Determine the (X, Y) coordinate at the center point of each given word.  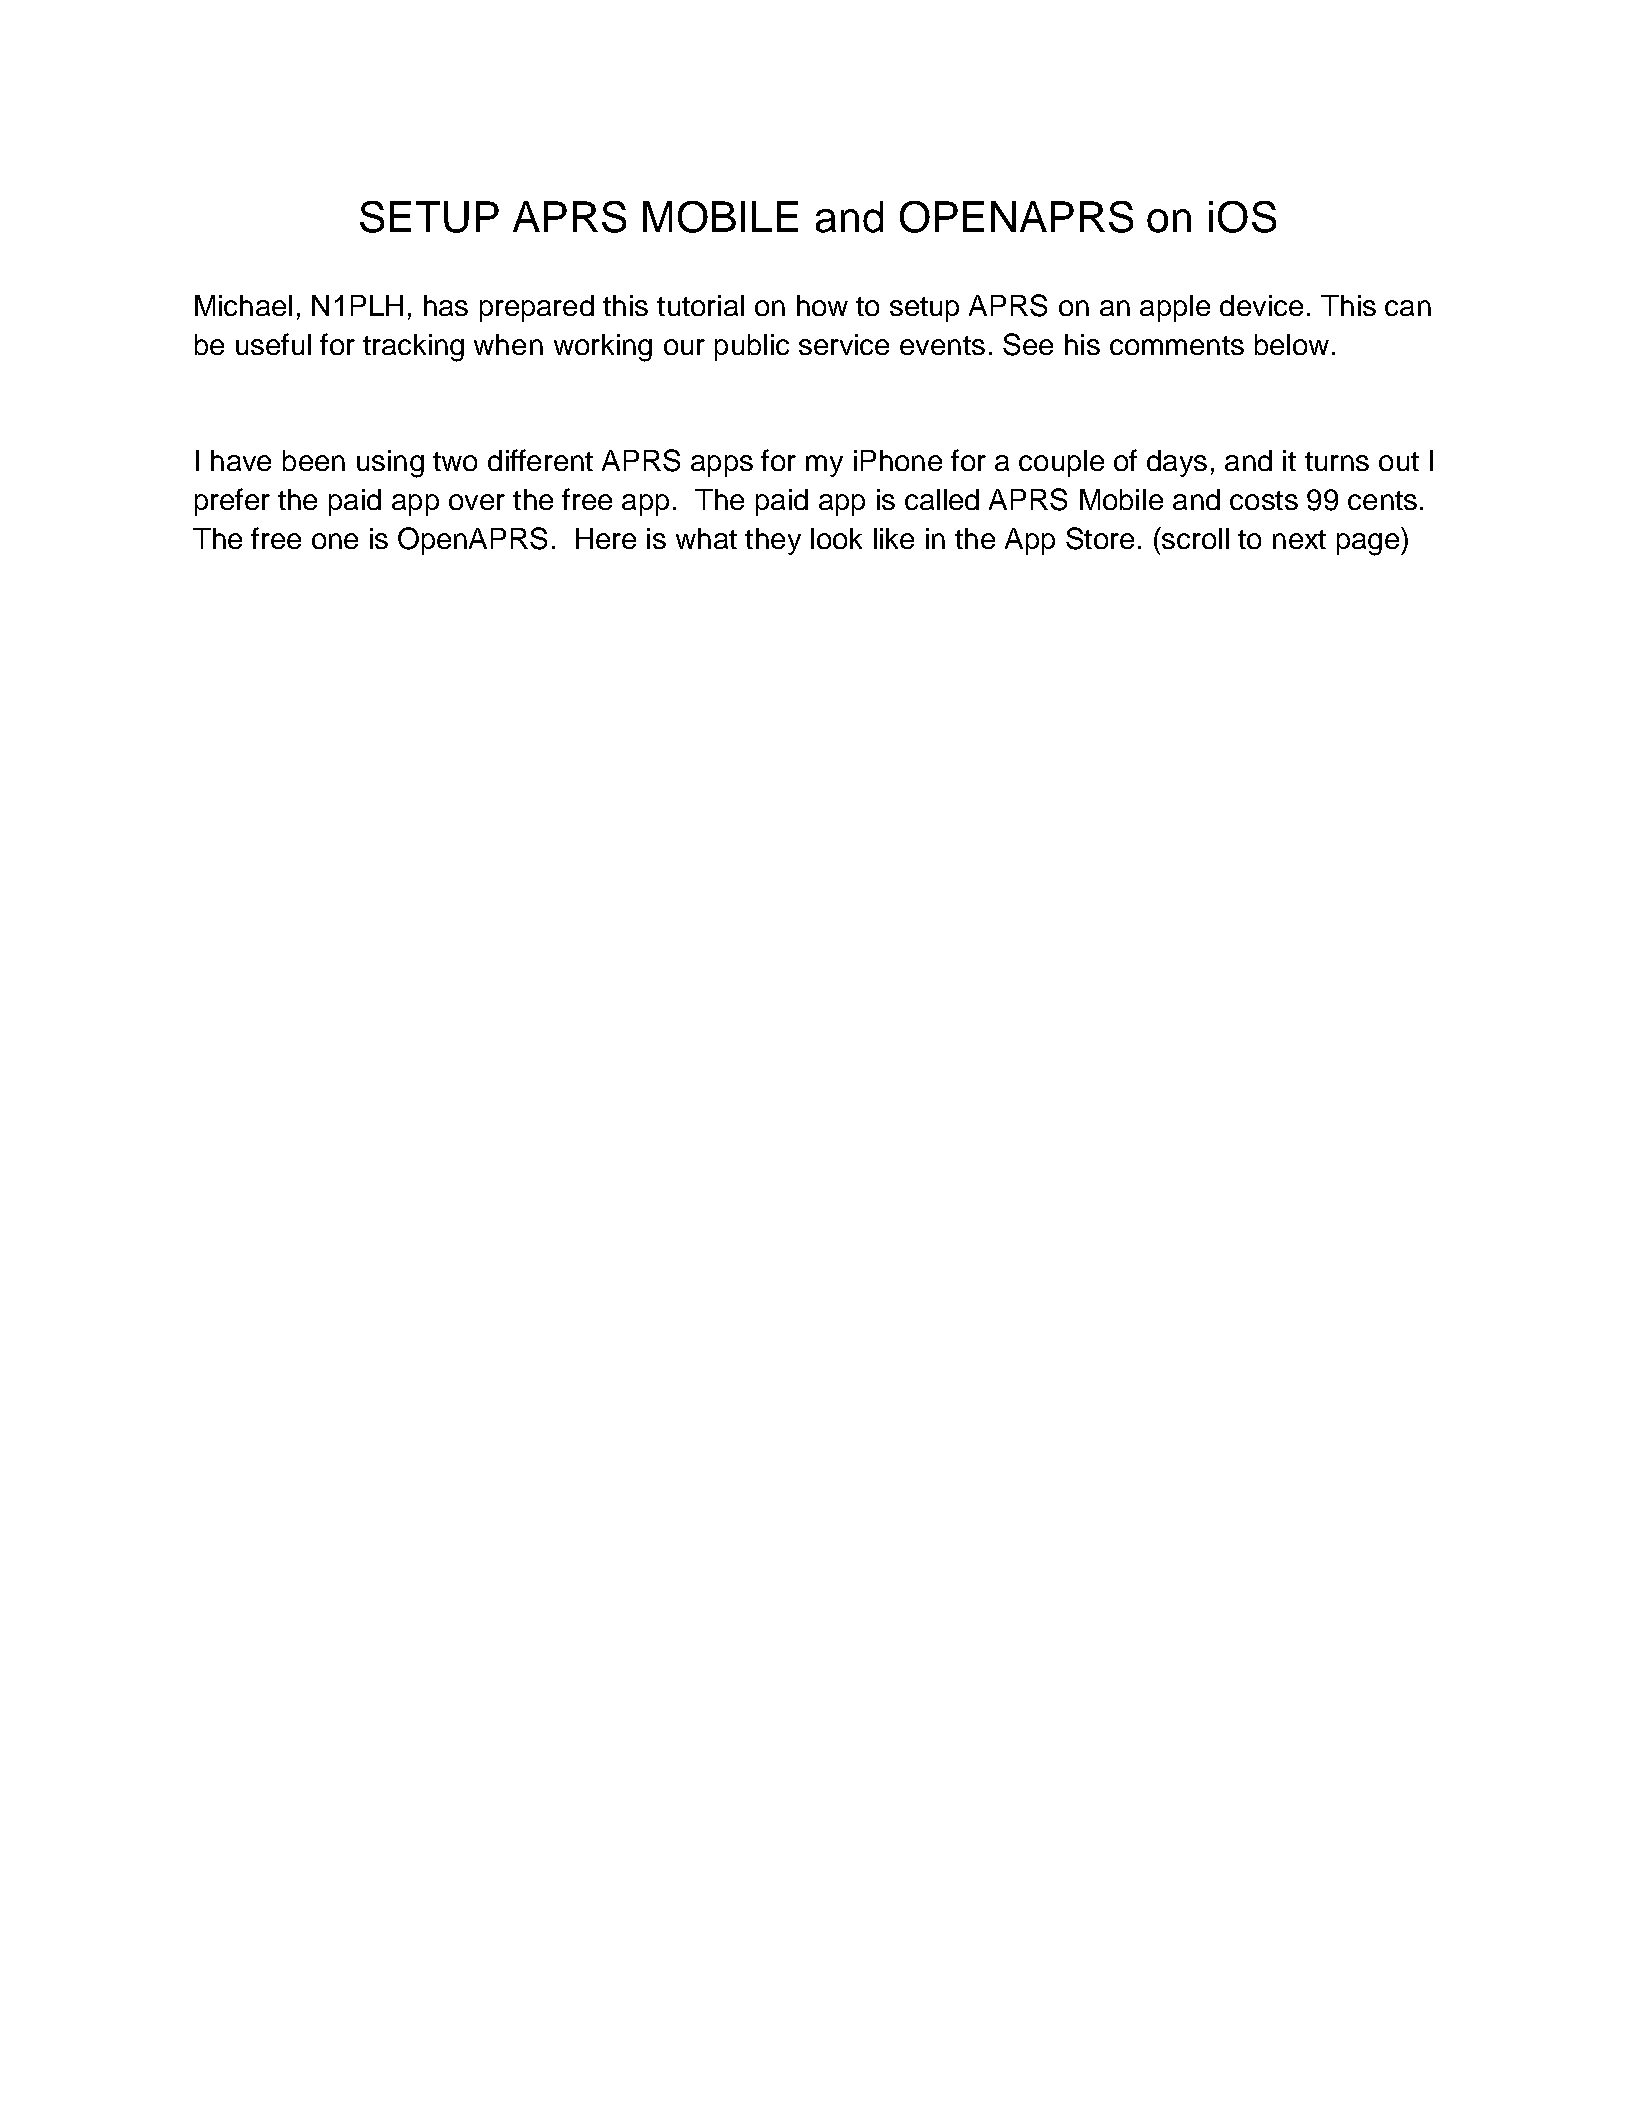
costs (1264, 500)
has (446, 305)
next (1299, 539)
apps (722, 466)
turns (1337, 461)
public (752, 347)
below (1292, 344)
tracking (413, 348)
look (836, 538)
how (822, 305)
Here (606, 538)
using (390, 464)
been (314, 460)
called (942, 499)
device (1261, 305)
